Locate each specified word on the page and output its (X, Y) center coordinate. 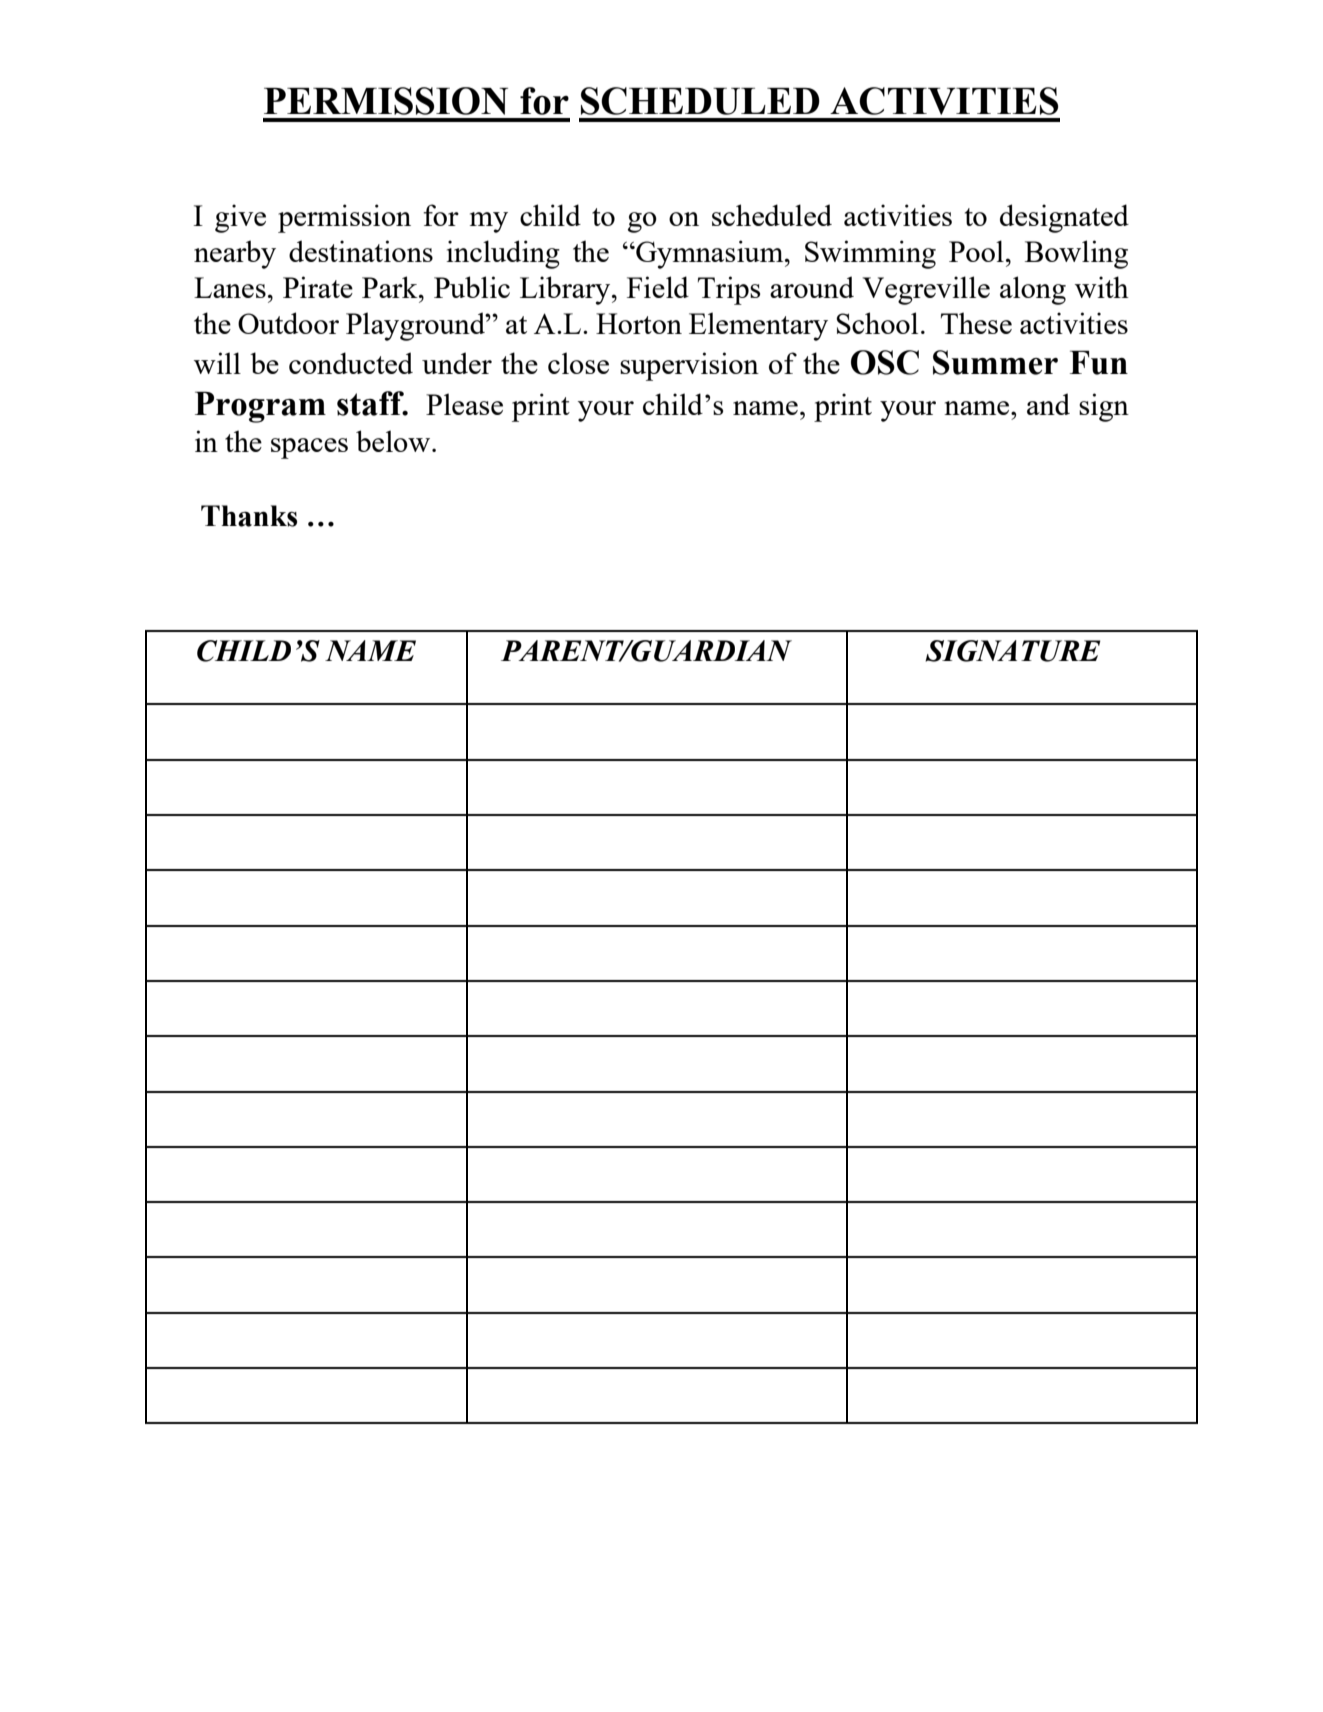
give (240, 218)
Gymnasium (710, 254)
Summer (995, 362)
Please (464, 404)
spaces (309, 448)
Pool (976, 251)
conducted (351, 363)
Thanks (249, 516)
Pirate (318, 287)
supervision (689, 366)
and (1048, 404)
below (393, 441)
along (1033, 290)
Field (658, 287)
